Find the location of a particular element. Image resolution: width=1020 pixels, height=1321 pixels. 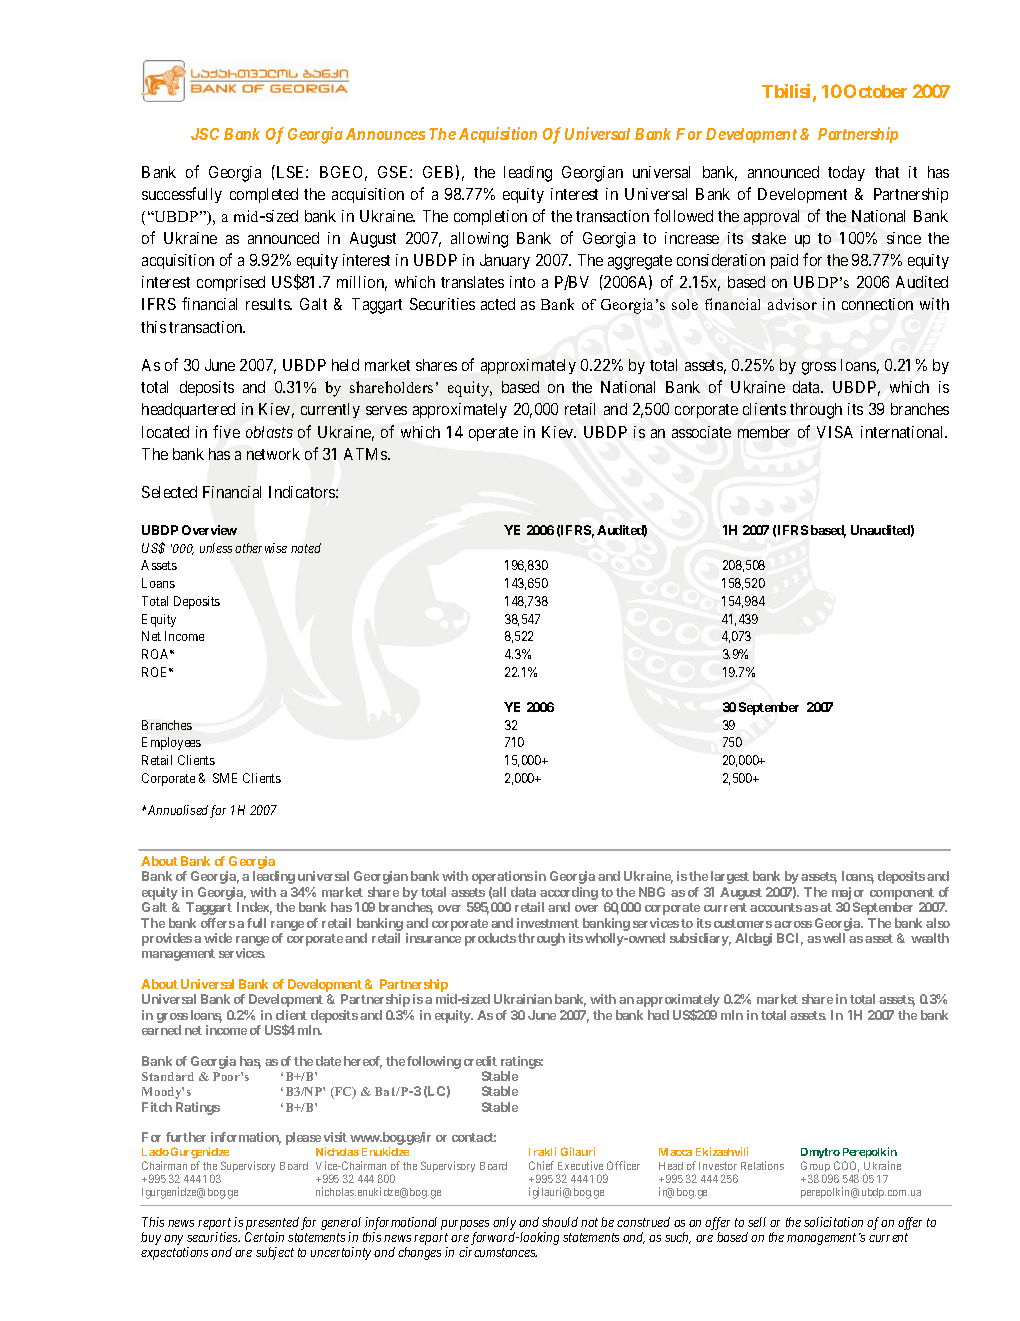

largest is located at coordinates (730, 877).
